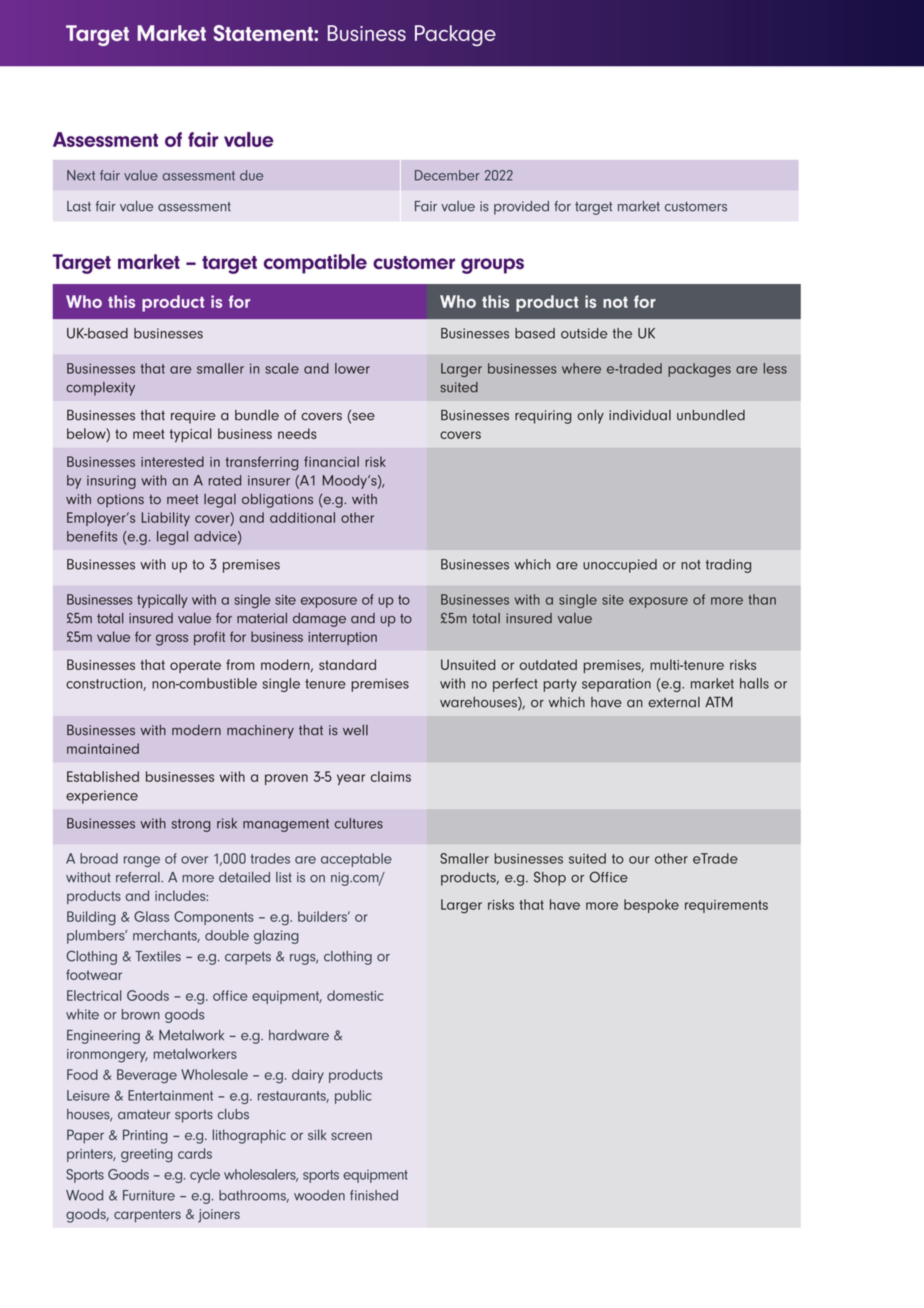  Describe the element at coordinates (374, 1195) in the page. I see `finished` at that location.
